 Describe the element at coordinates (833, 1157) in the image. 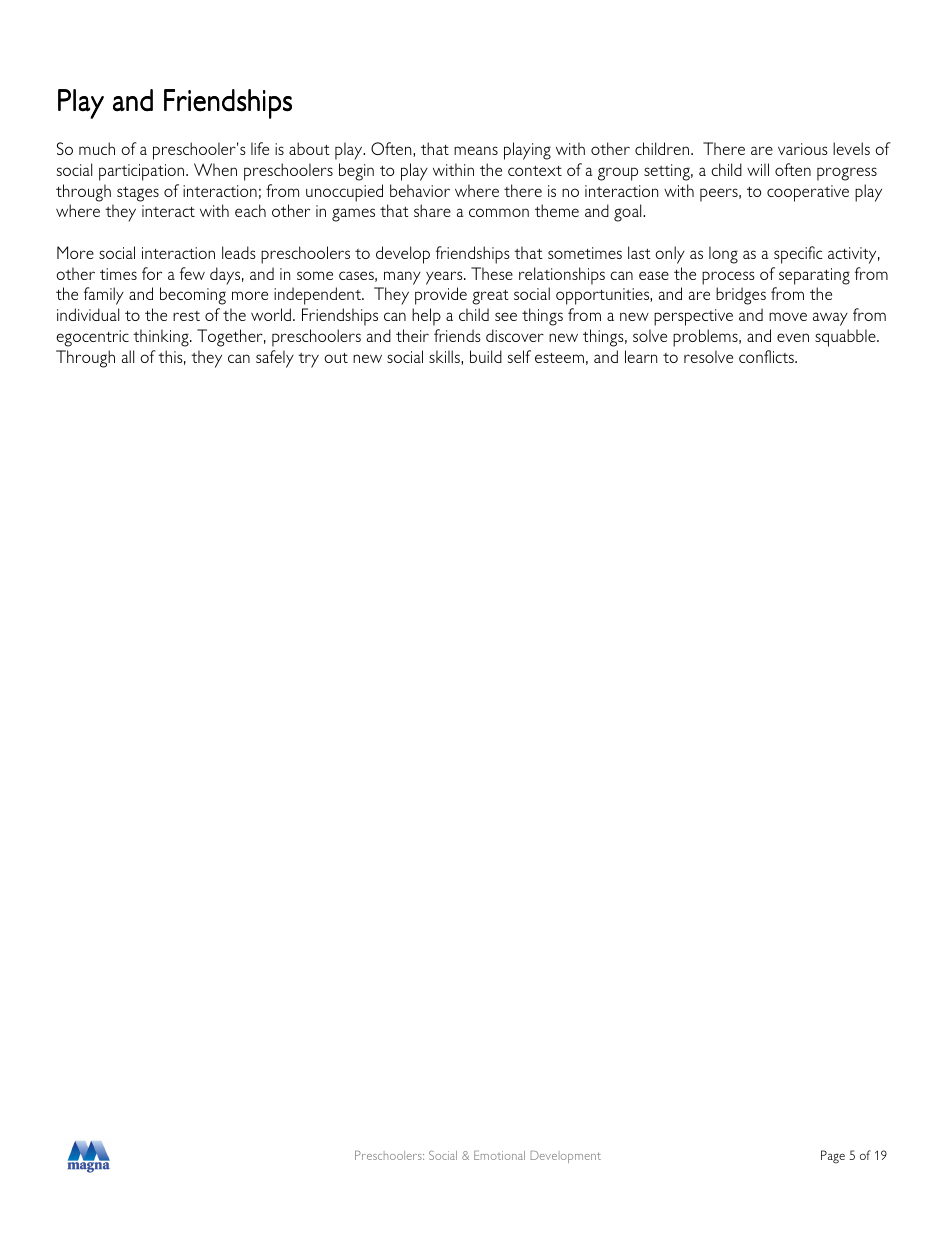

I see `Page` at that location.
